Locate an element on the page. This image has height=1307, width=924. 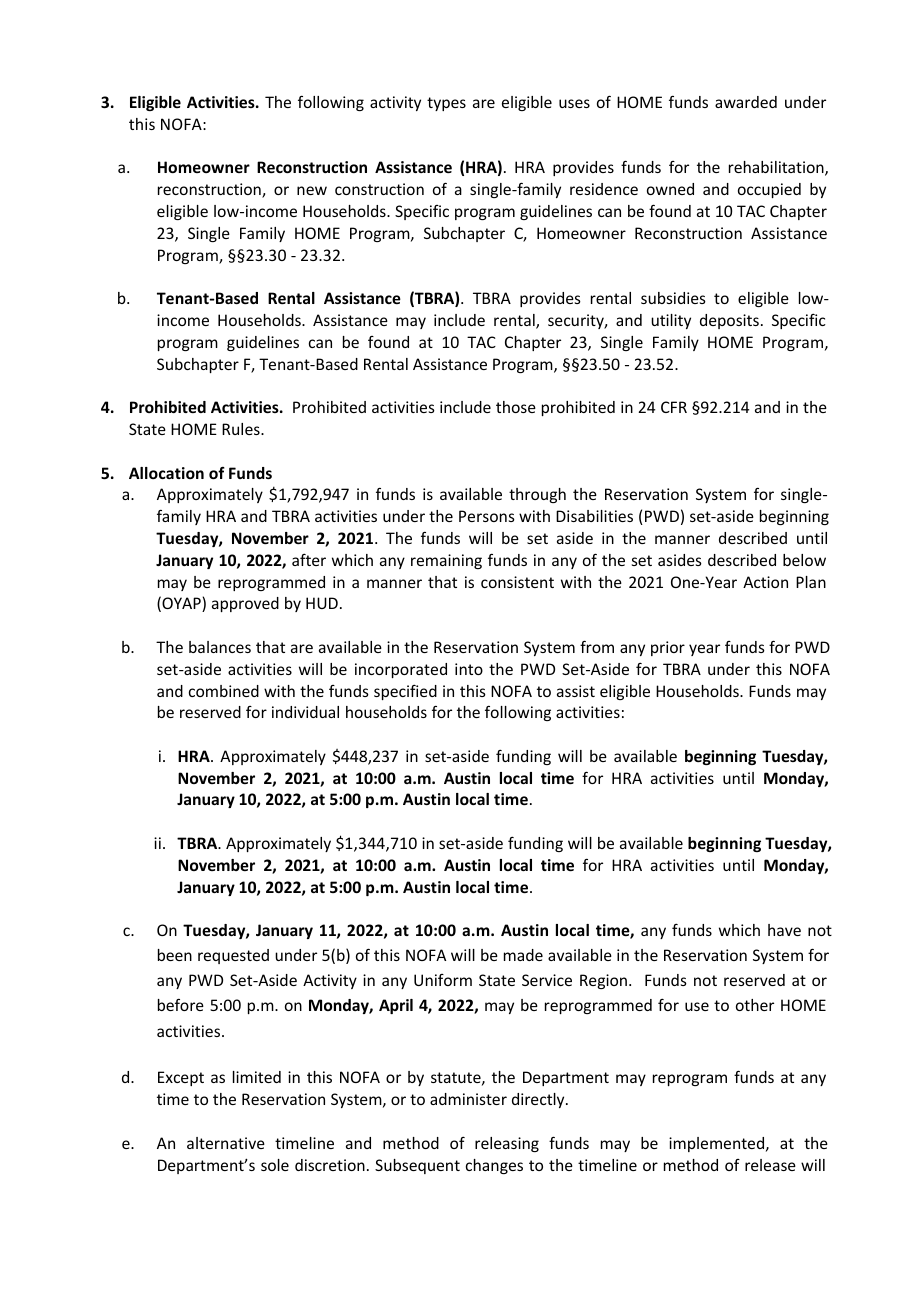
awarded is located at coordinates (746, 102).
